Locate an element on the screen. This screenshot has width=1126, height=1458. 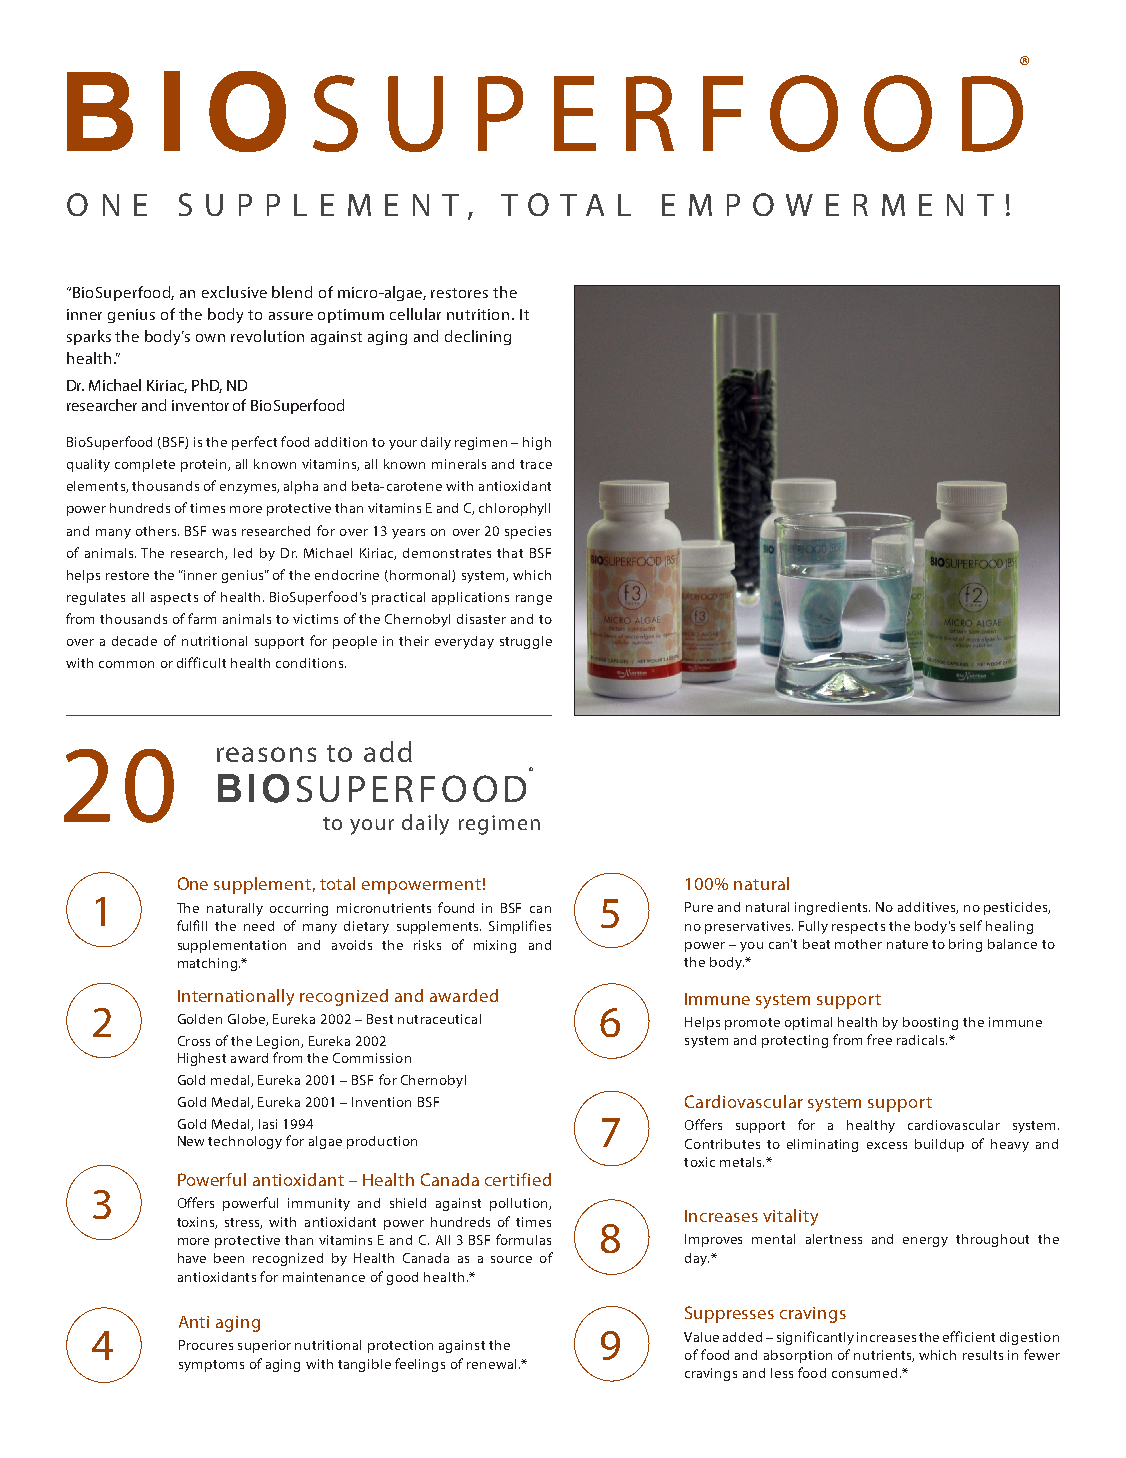
symptoms is located at coordinates (211, 1366).
